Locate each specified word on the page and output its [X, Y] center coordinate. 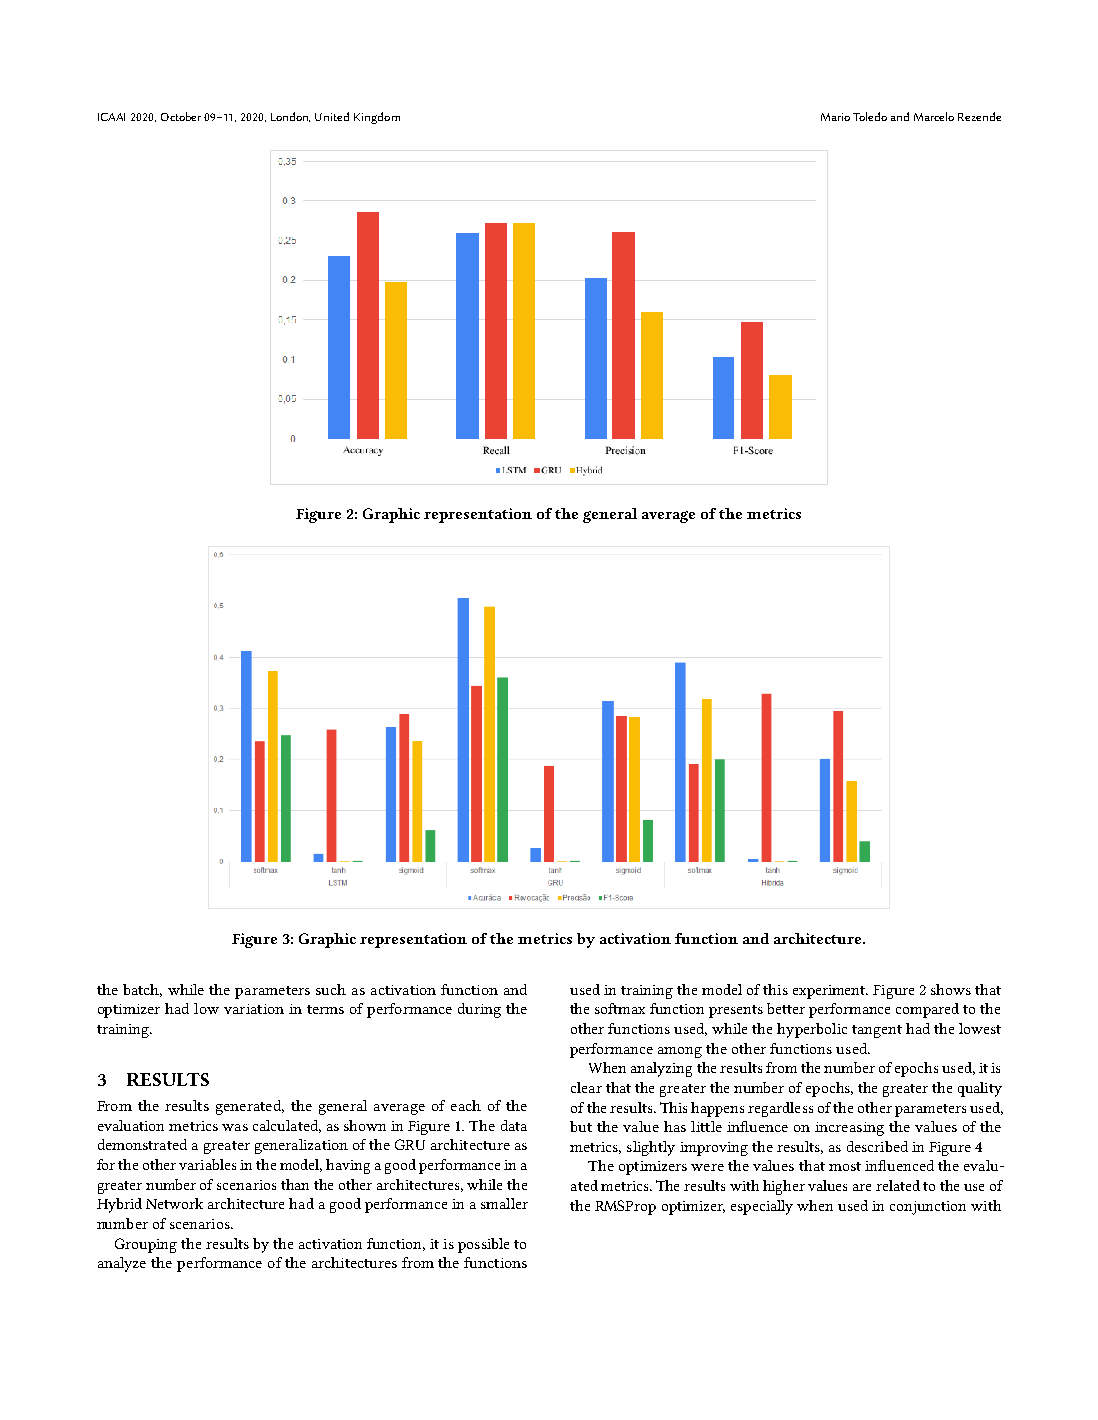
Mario [835, 117]
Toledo [870, 116]
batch [142, 990]
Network [174, 1203]
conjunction [928, 1208]
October [181, 116]
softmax [620, 1008]
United [332, 116]
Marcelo [934, 116]
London [290, 117]
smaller [504, 1203]
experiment [830, 992]
